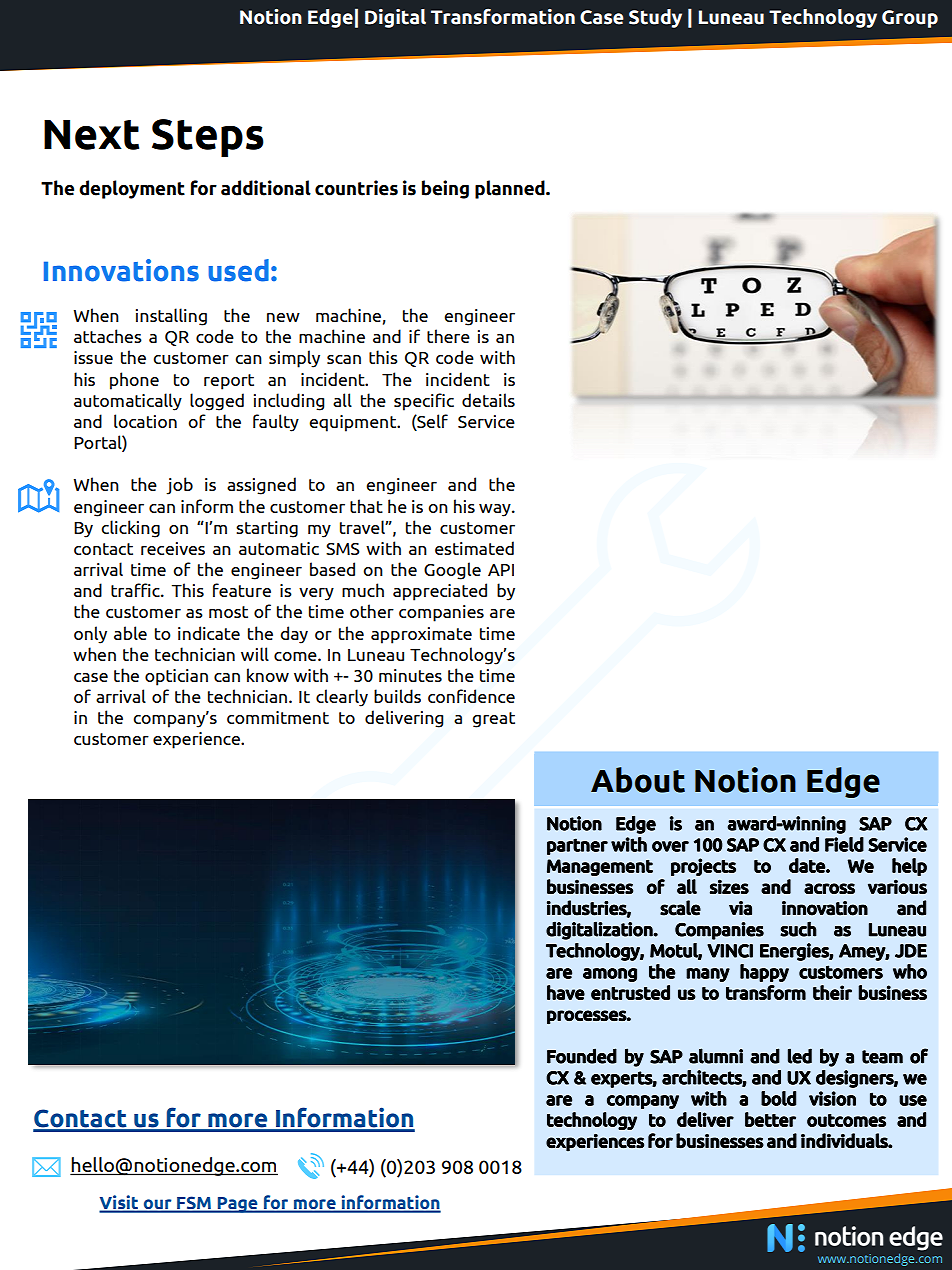 The image size is (952, 1270). Describe the element at coordinates (844, 844) in the screenshot. I see `Field` at that location.
